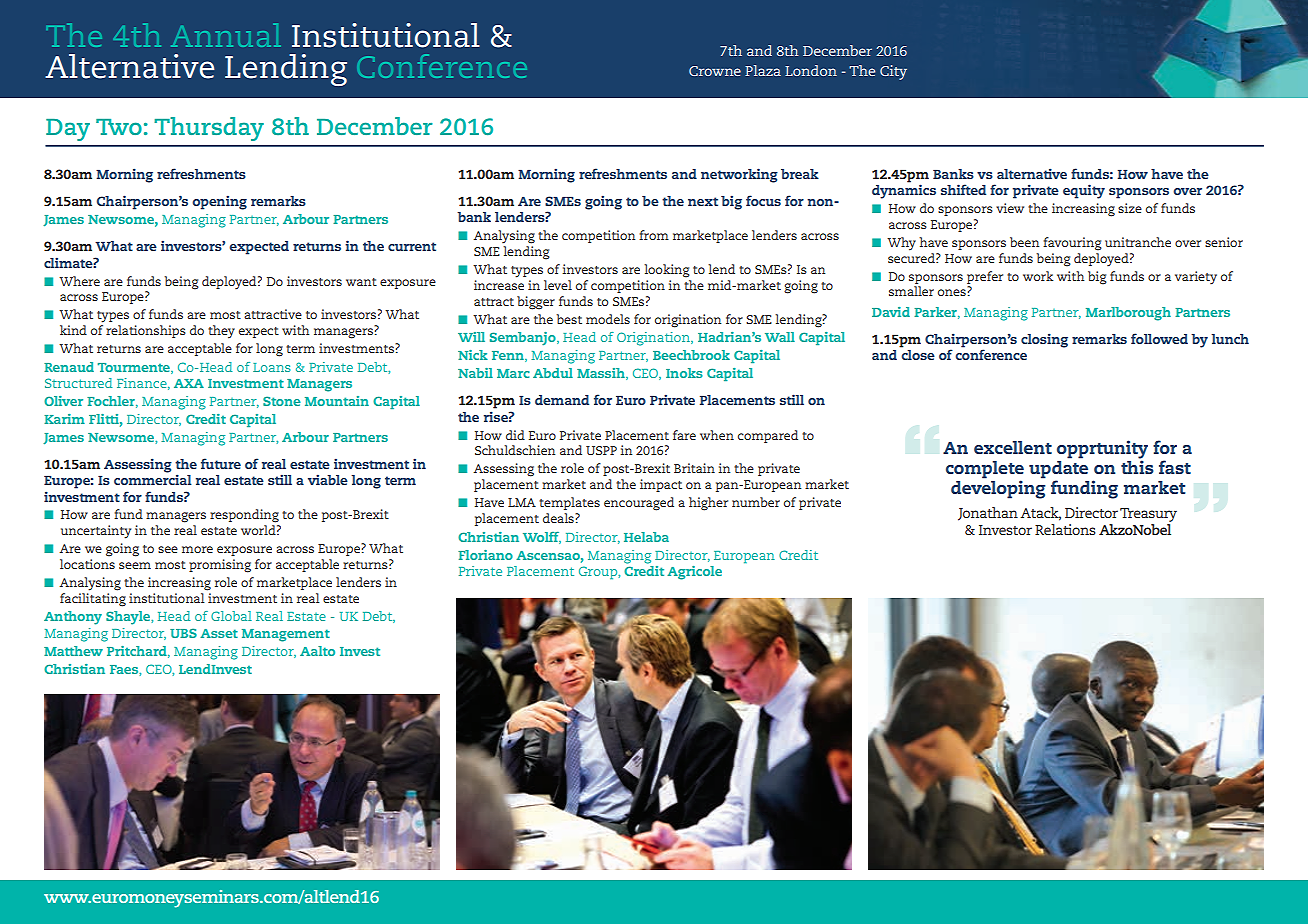 The image size is (1308, 924). I want to click on excellent, so click(1013, 447).
